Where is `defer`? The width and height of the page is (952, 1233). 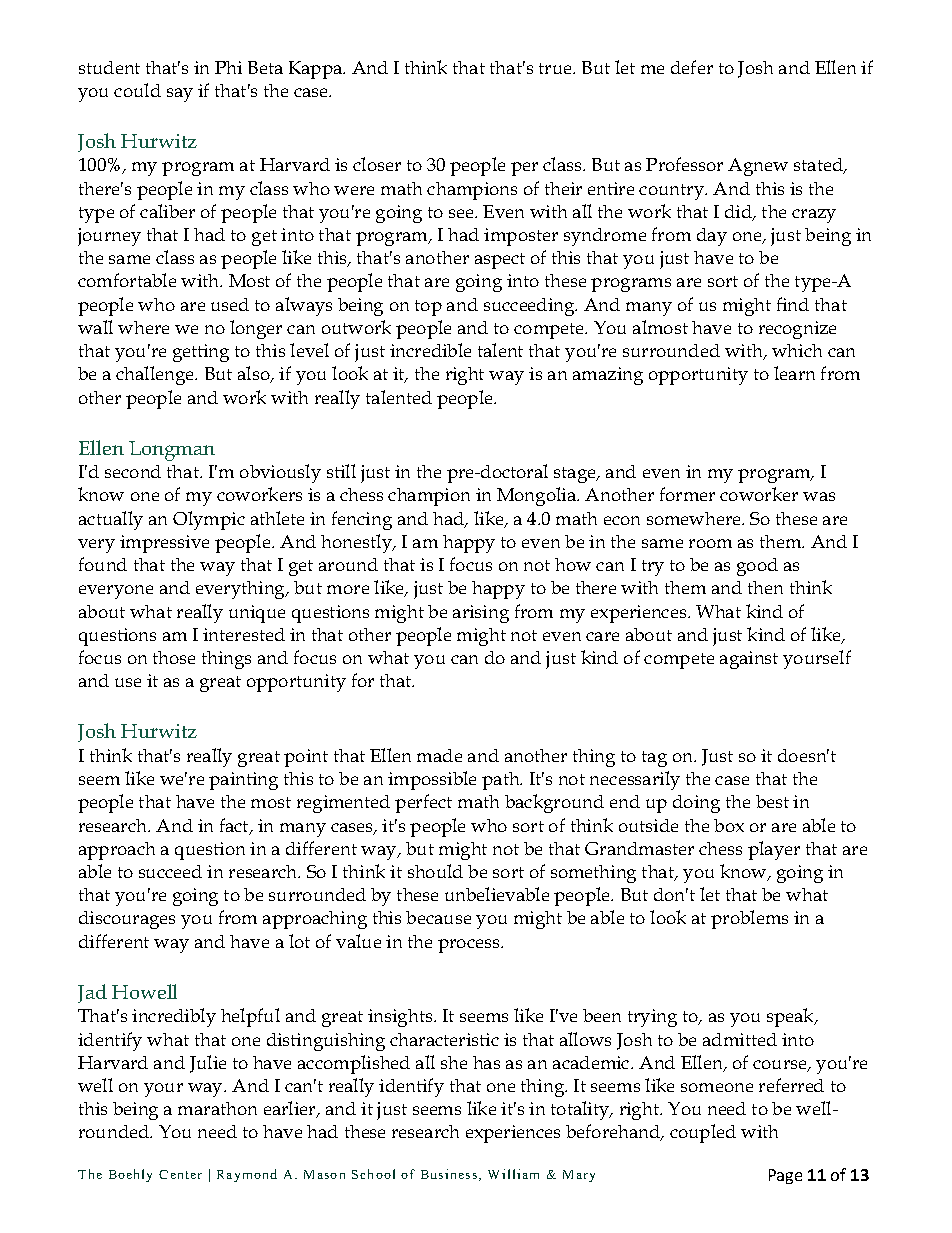
defer is located at coordinates (692, 67).
